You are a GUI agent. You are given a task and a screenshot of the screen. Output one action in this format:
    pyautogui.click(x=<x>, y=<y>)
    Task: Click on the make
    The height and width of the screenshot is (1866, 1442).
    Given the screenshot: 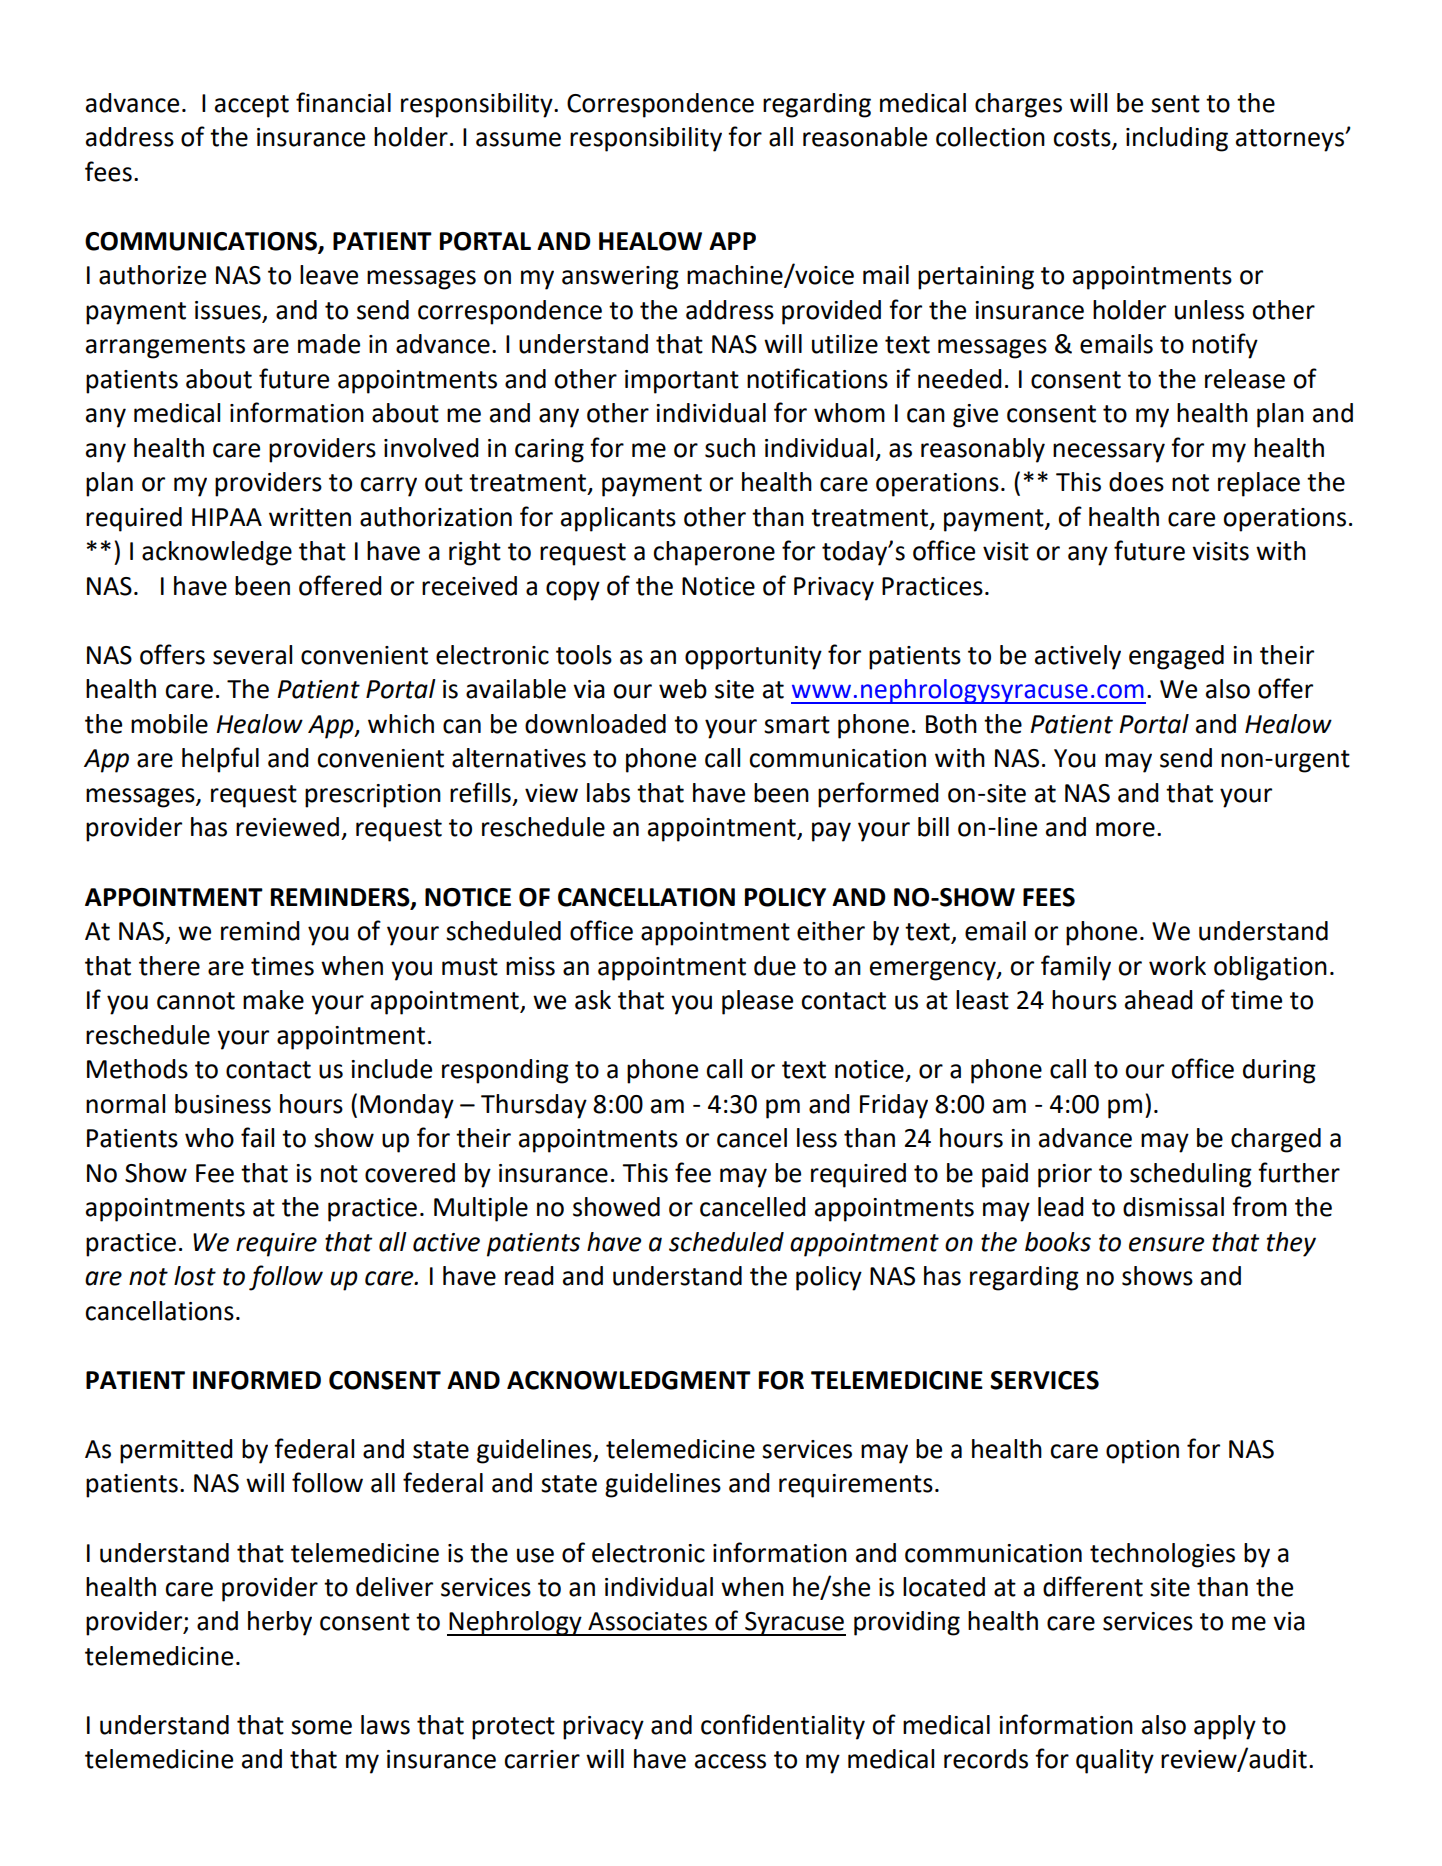 What is the action you would take?
    pyautogui.click(x=273, y=1000)
